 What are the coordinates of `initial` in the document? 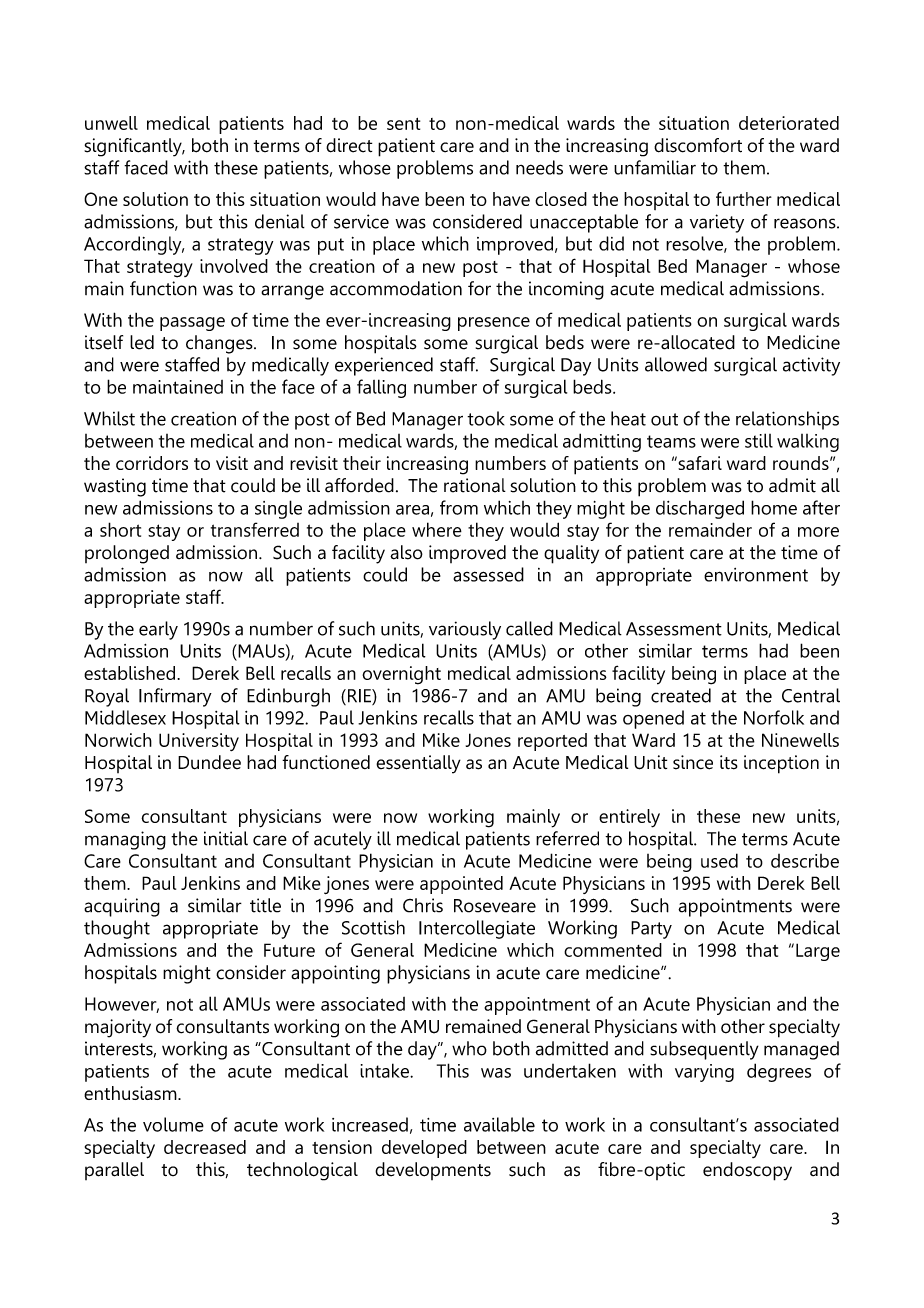 It's located at (226, 838).
